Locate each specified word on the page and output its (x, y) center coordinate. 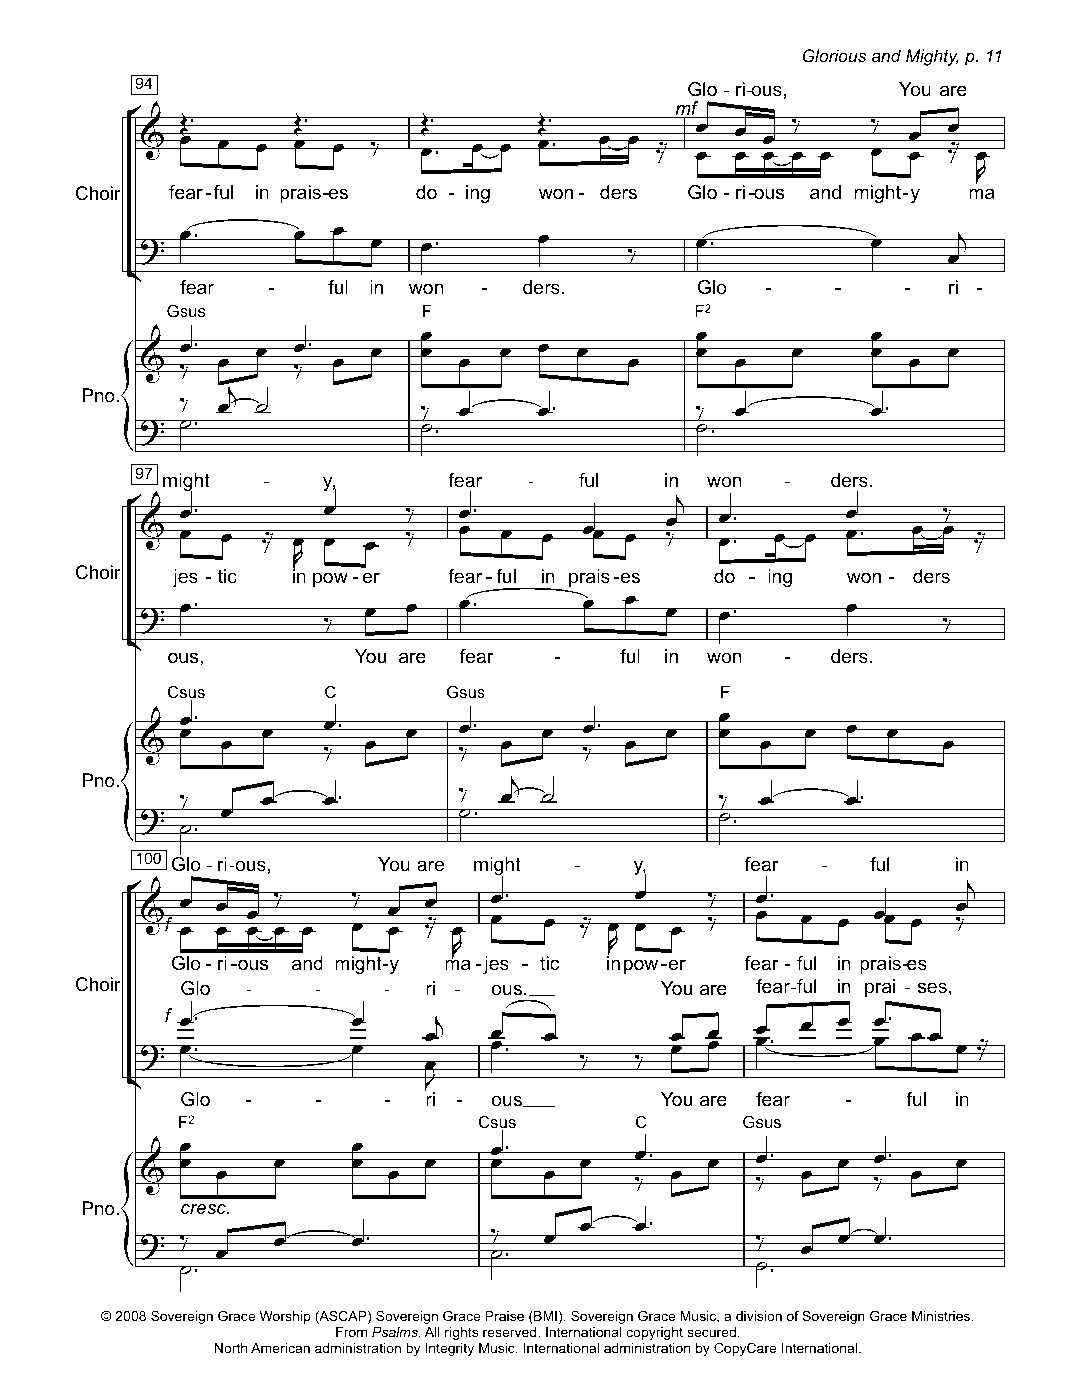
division (759, 1316)
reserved (511, 1332)
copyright (654, 1333)
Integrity (450, 1349)
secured (711, 1332)
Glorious (834, 55)
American (280, 1348)
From (351, 1332)
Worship (285, 1317)
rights (461, 1333)
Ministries (942, 1316)
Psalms (396, 1332)
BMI (544, 1317)
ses (932, 987)
